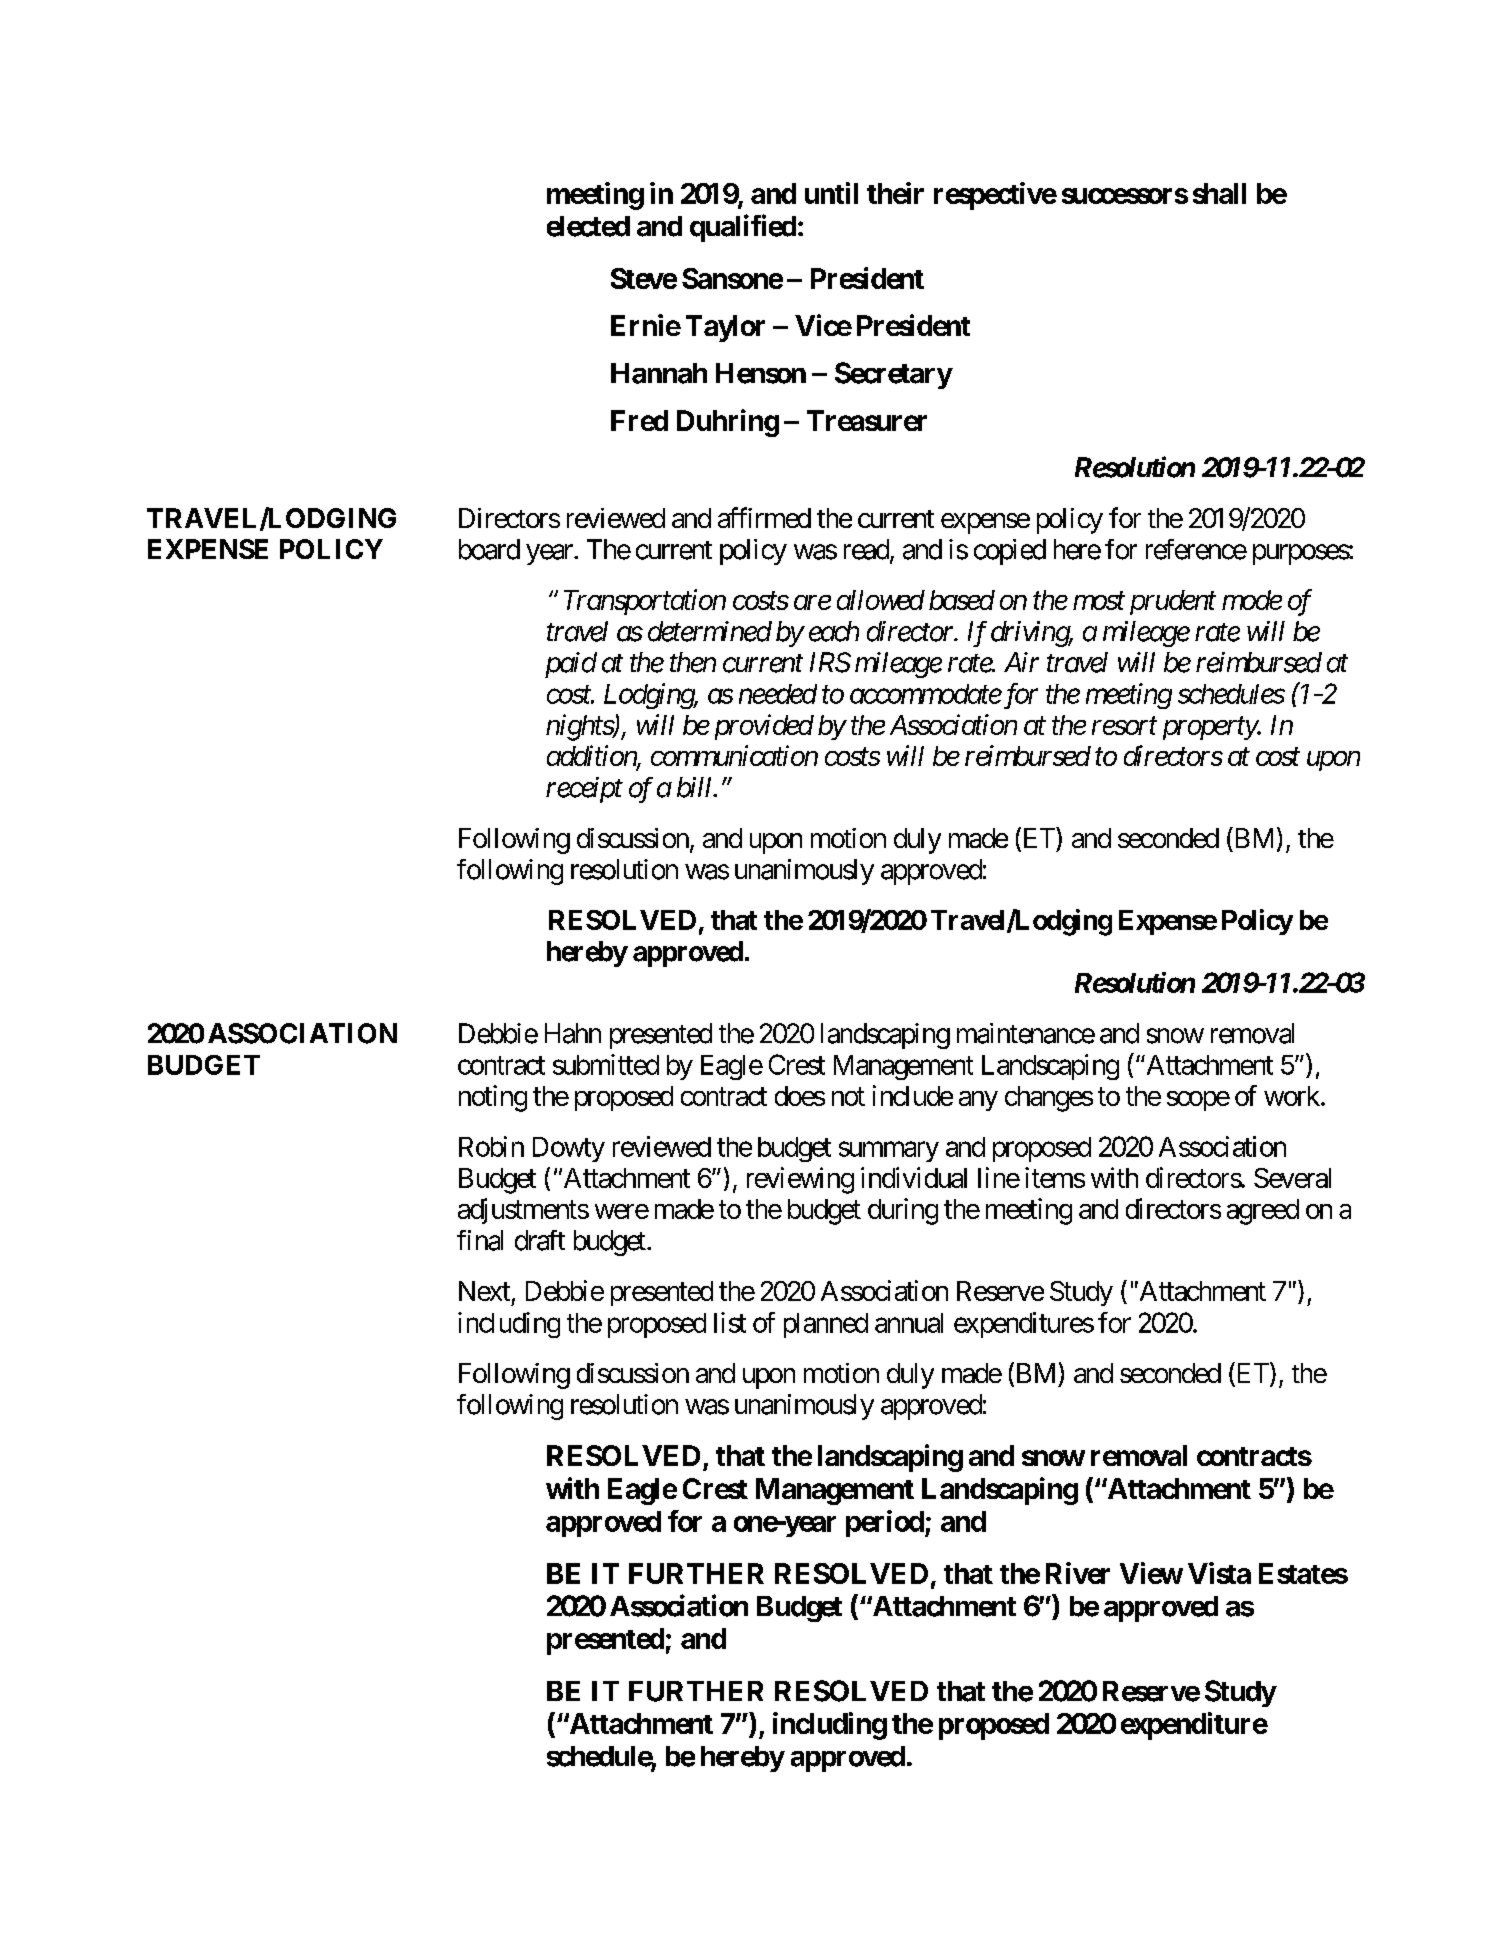  What do you see at coordinates (540, 1240) in the screenshot?
I see `draft` at bounding box center [540, 1240].
